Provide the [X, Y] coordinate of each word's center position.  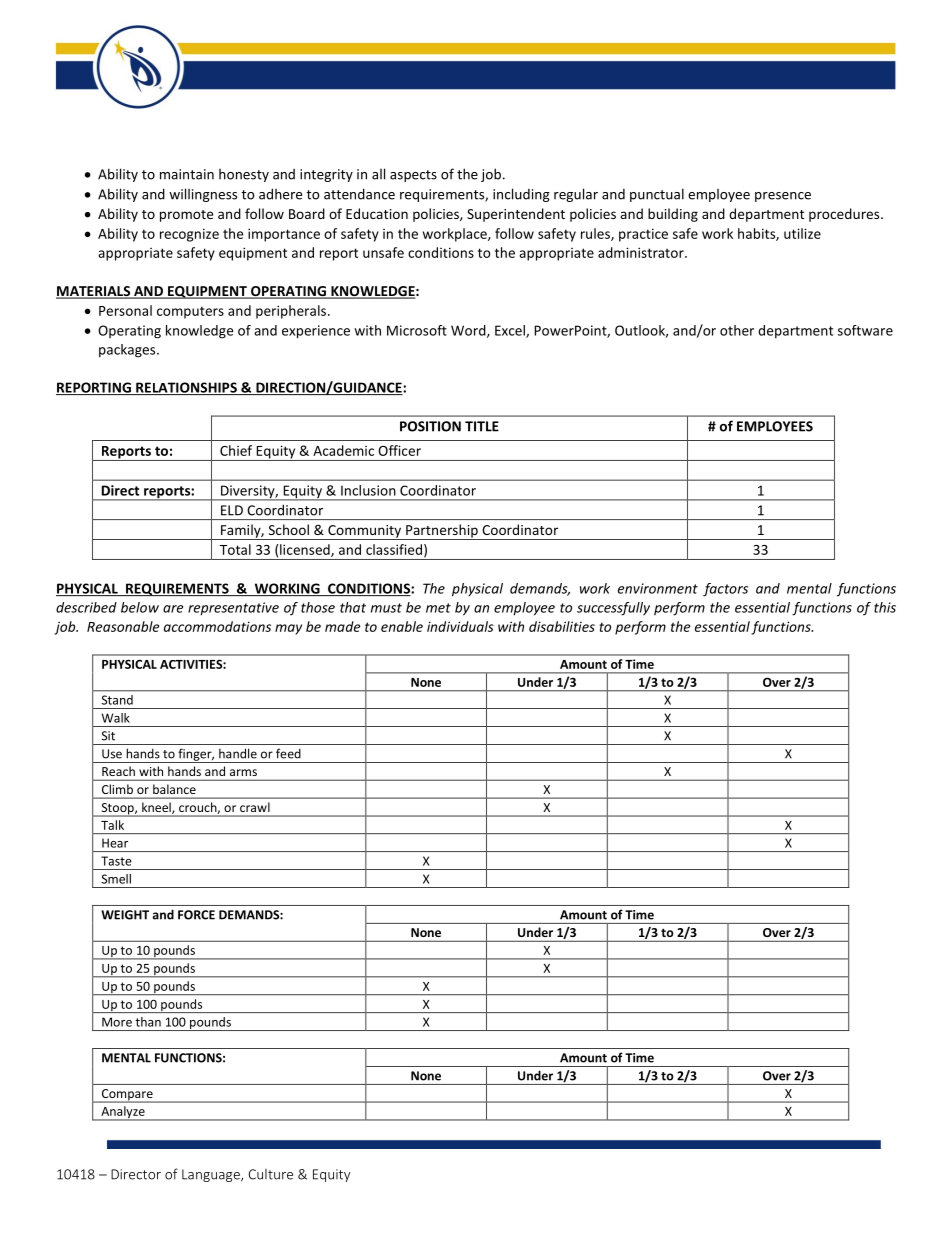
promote [186, 216]
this [885, 607]
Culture [271, 1174]
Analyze [123, 1113]
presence [783, 197]
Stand [117, 700]
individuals [460, 626]
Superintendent [516, 215]
